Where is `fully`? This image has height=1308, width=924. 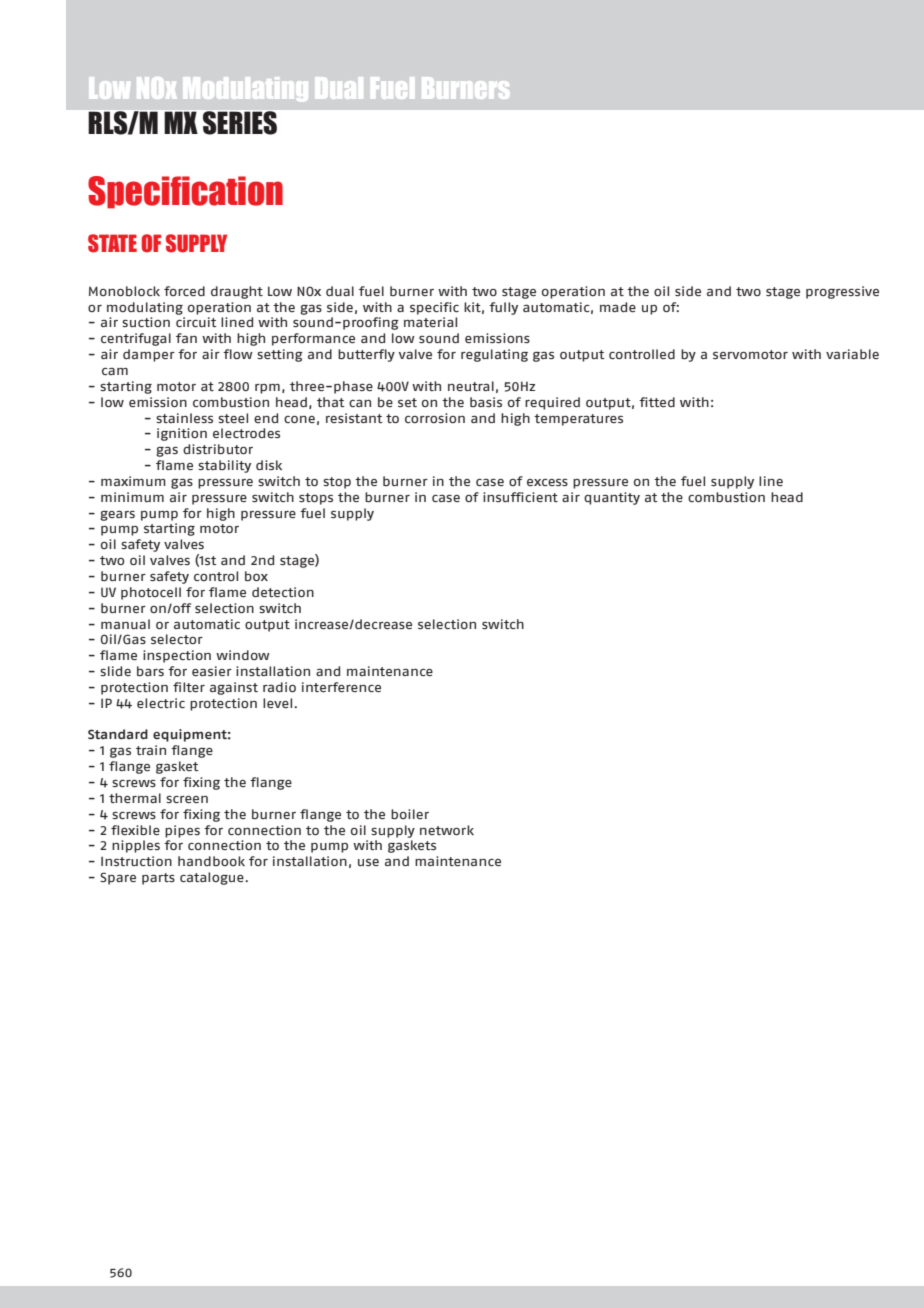
fully is located at coordinates (503, 308).
